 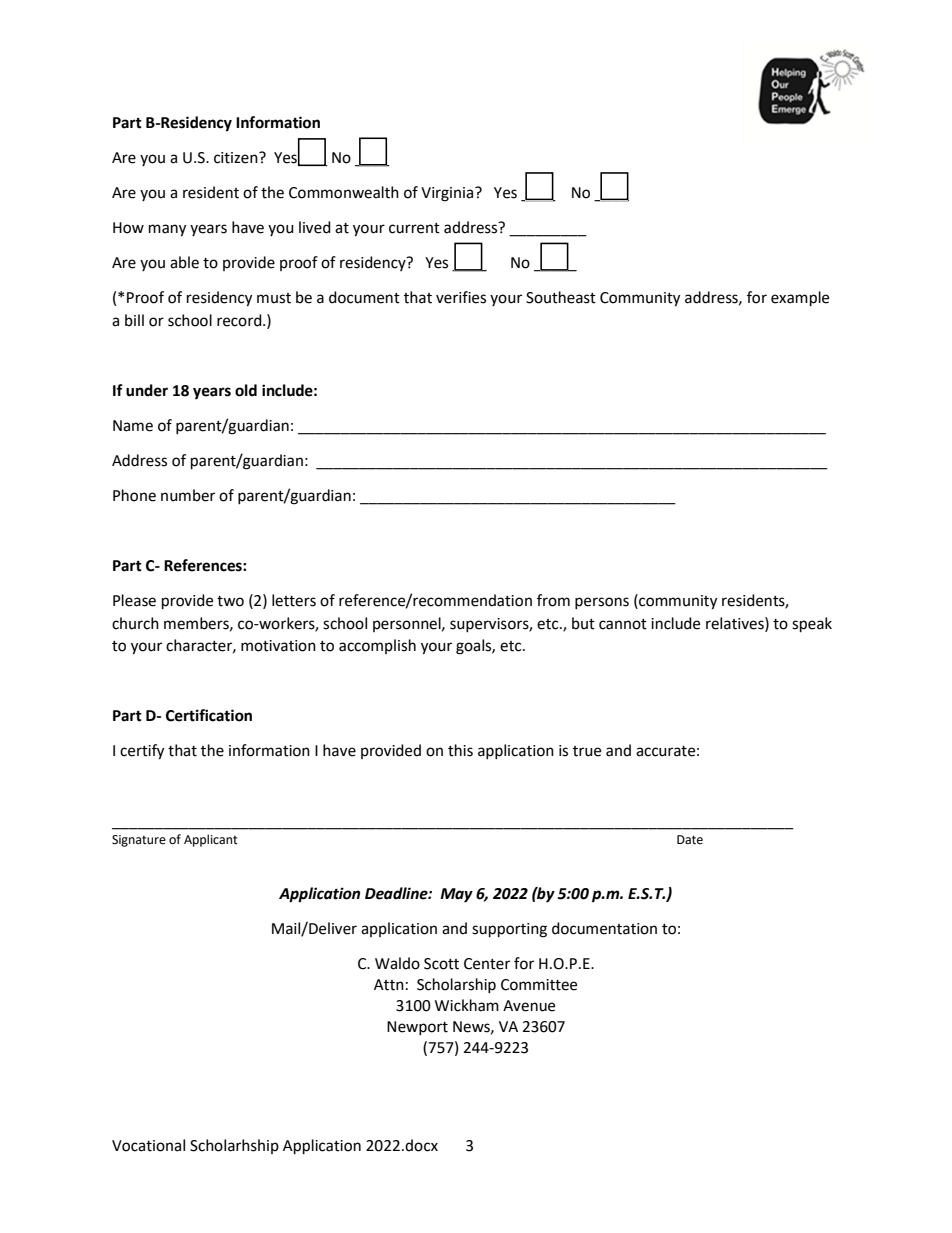 What do you see at coordinates (561, 297) in the screenshot?
I see `Southeast` at bounding box center [561, 297].
